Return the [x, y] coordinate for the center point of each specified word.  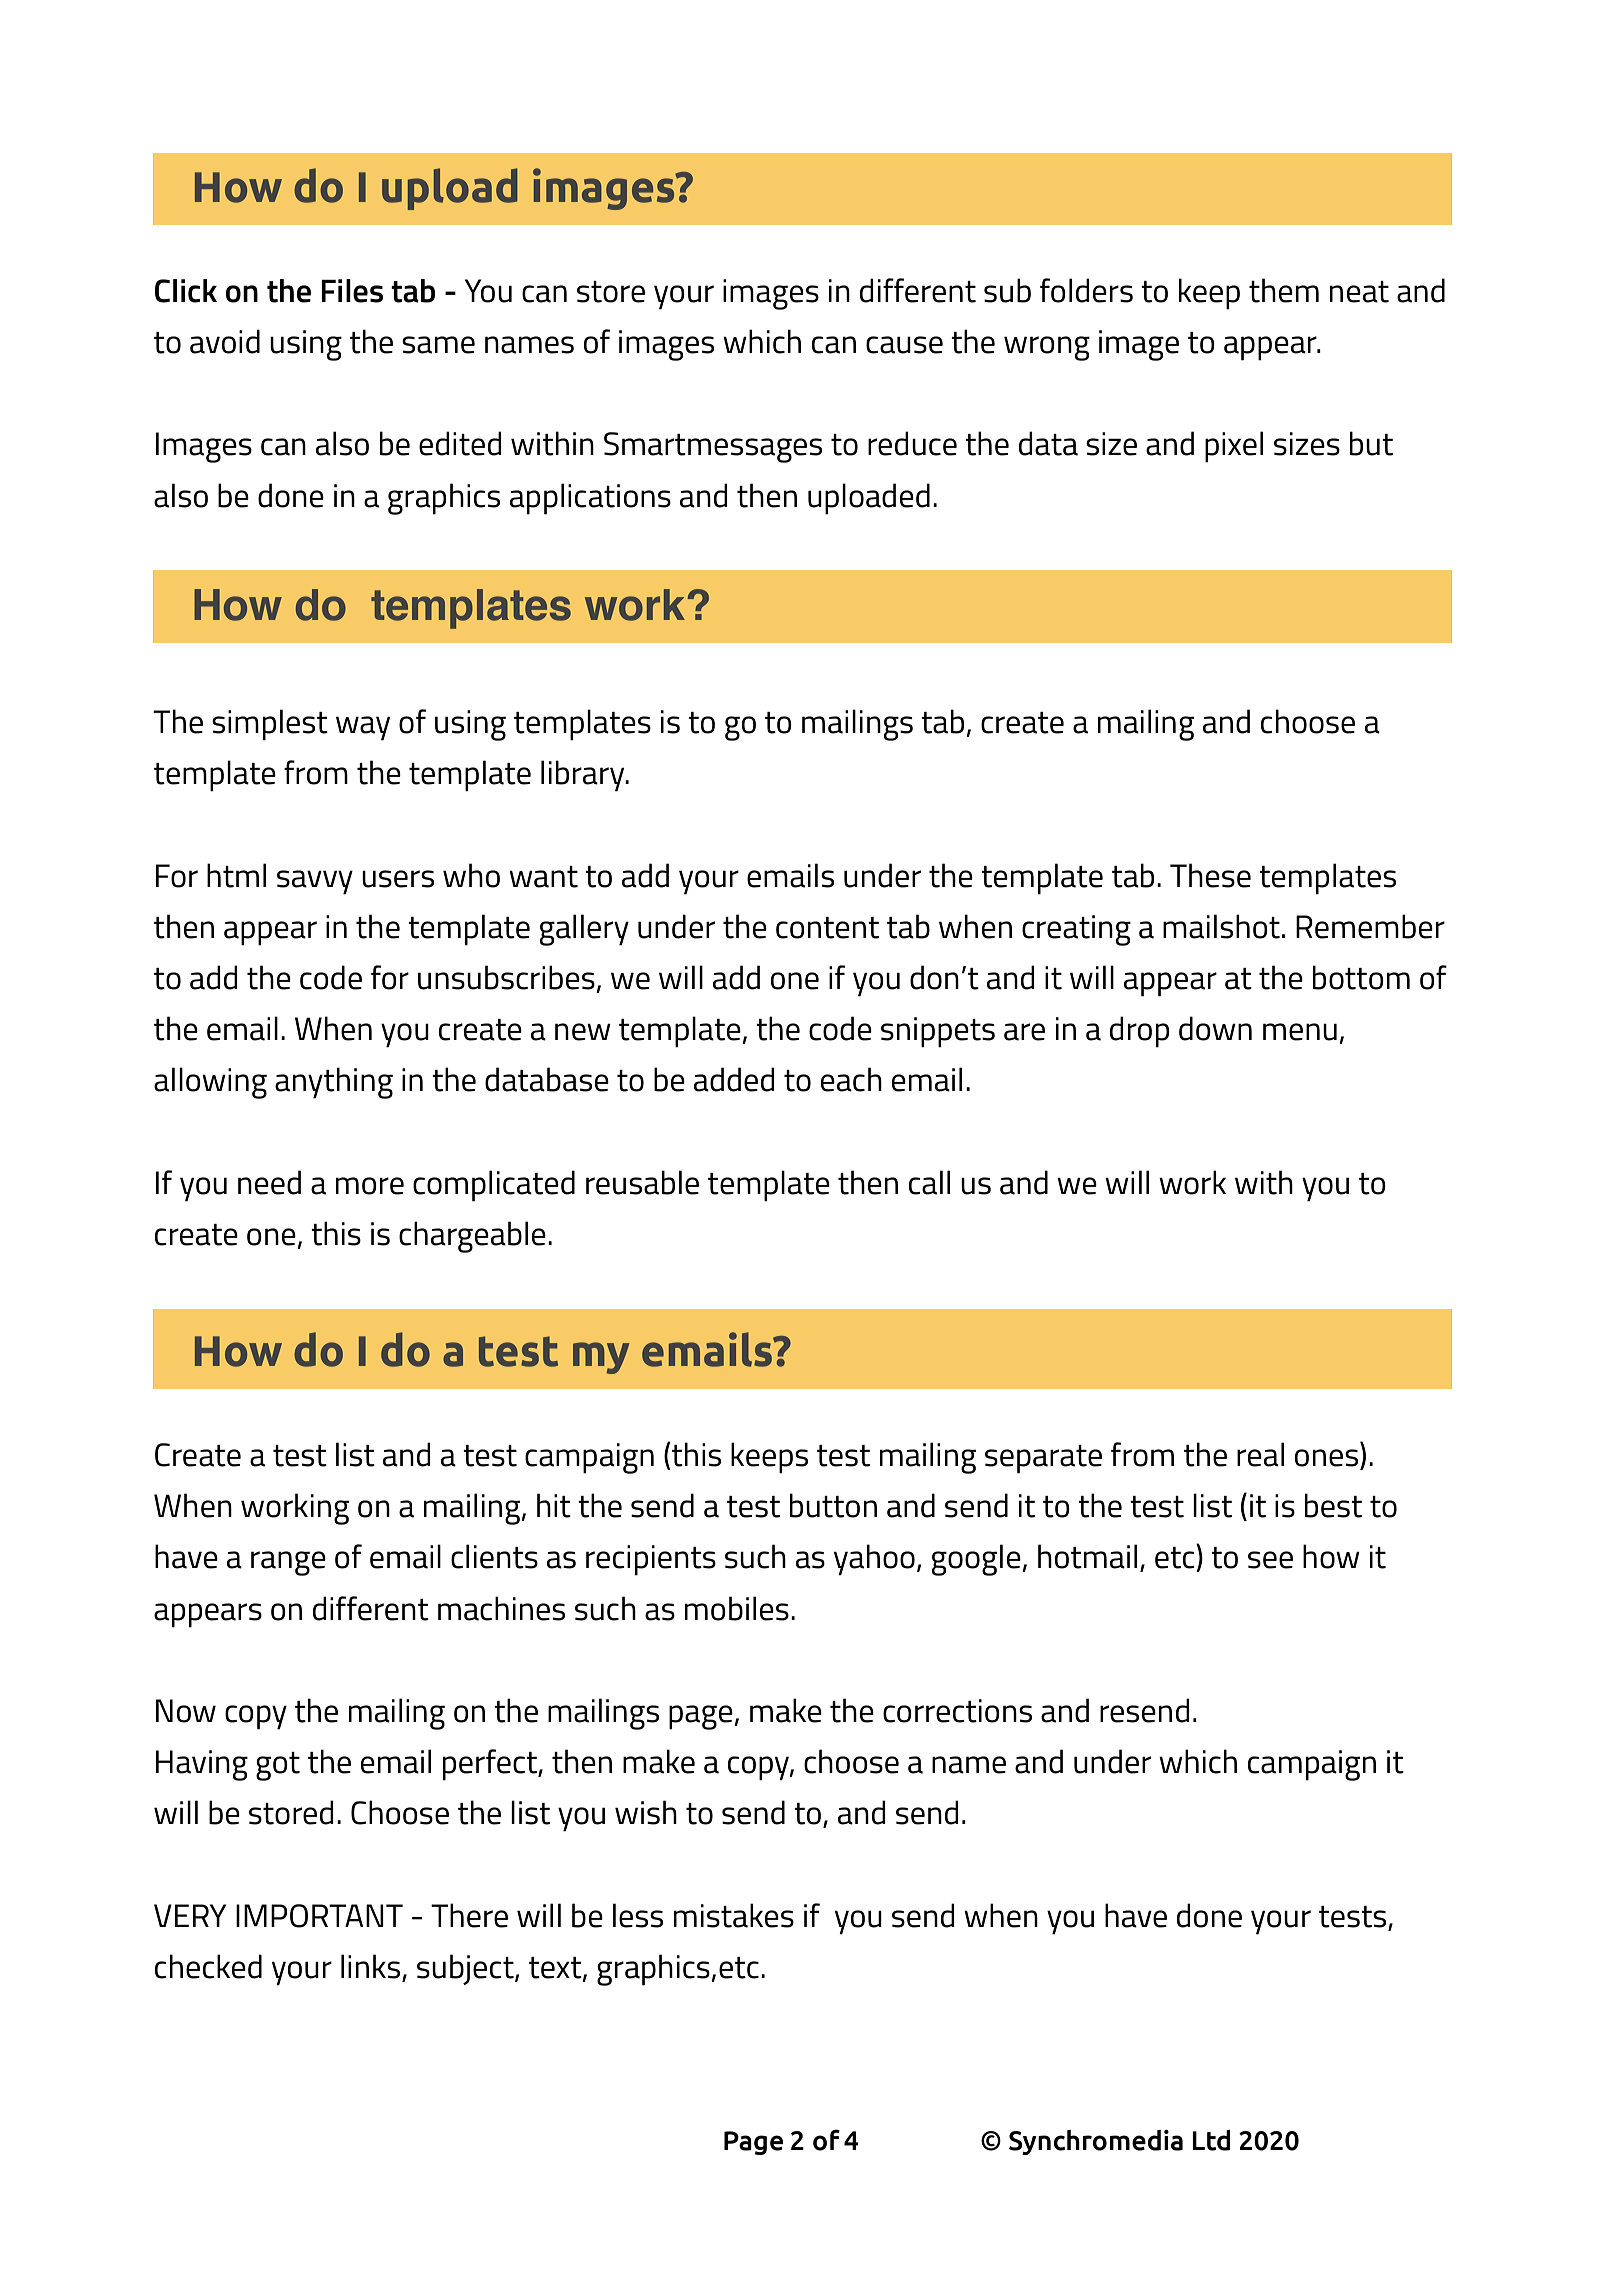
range [288, 1563]
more [370, 1186]
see [1270, 1560]
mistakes [734, 1915]
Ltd [1211, 2140]
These [1210, 875]
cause [904, 345]
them [1284, 290]
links [372, 1967]
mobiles [737, 1608]
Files [352, 291]
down [1215, 1028]
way [363, 728]
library [584, 776]
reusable [642, 1182]
